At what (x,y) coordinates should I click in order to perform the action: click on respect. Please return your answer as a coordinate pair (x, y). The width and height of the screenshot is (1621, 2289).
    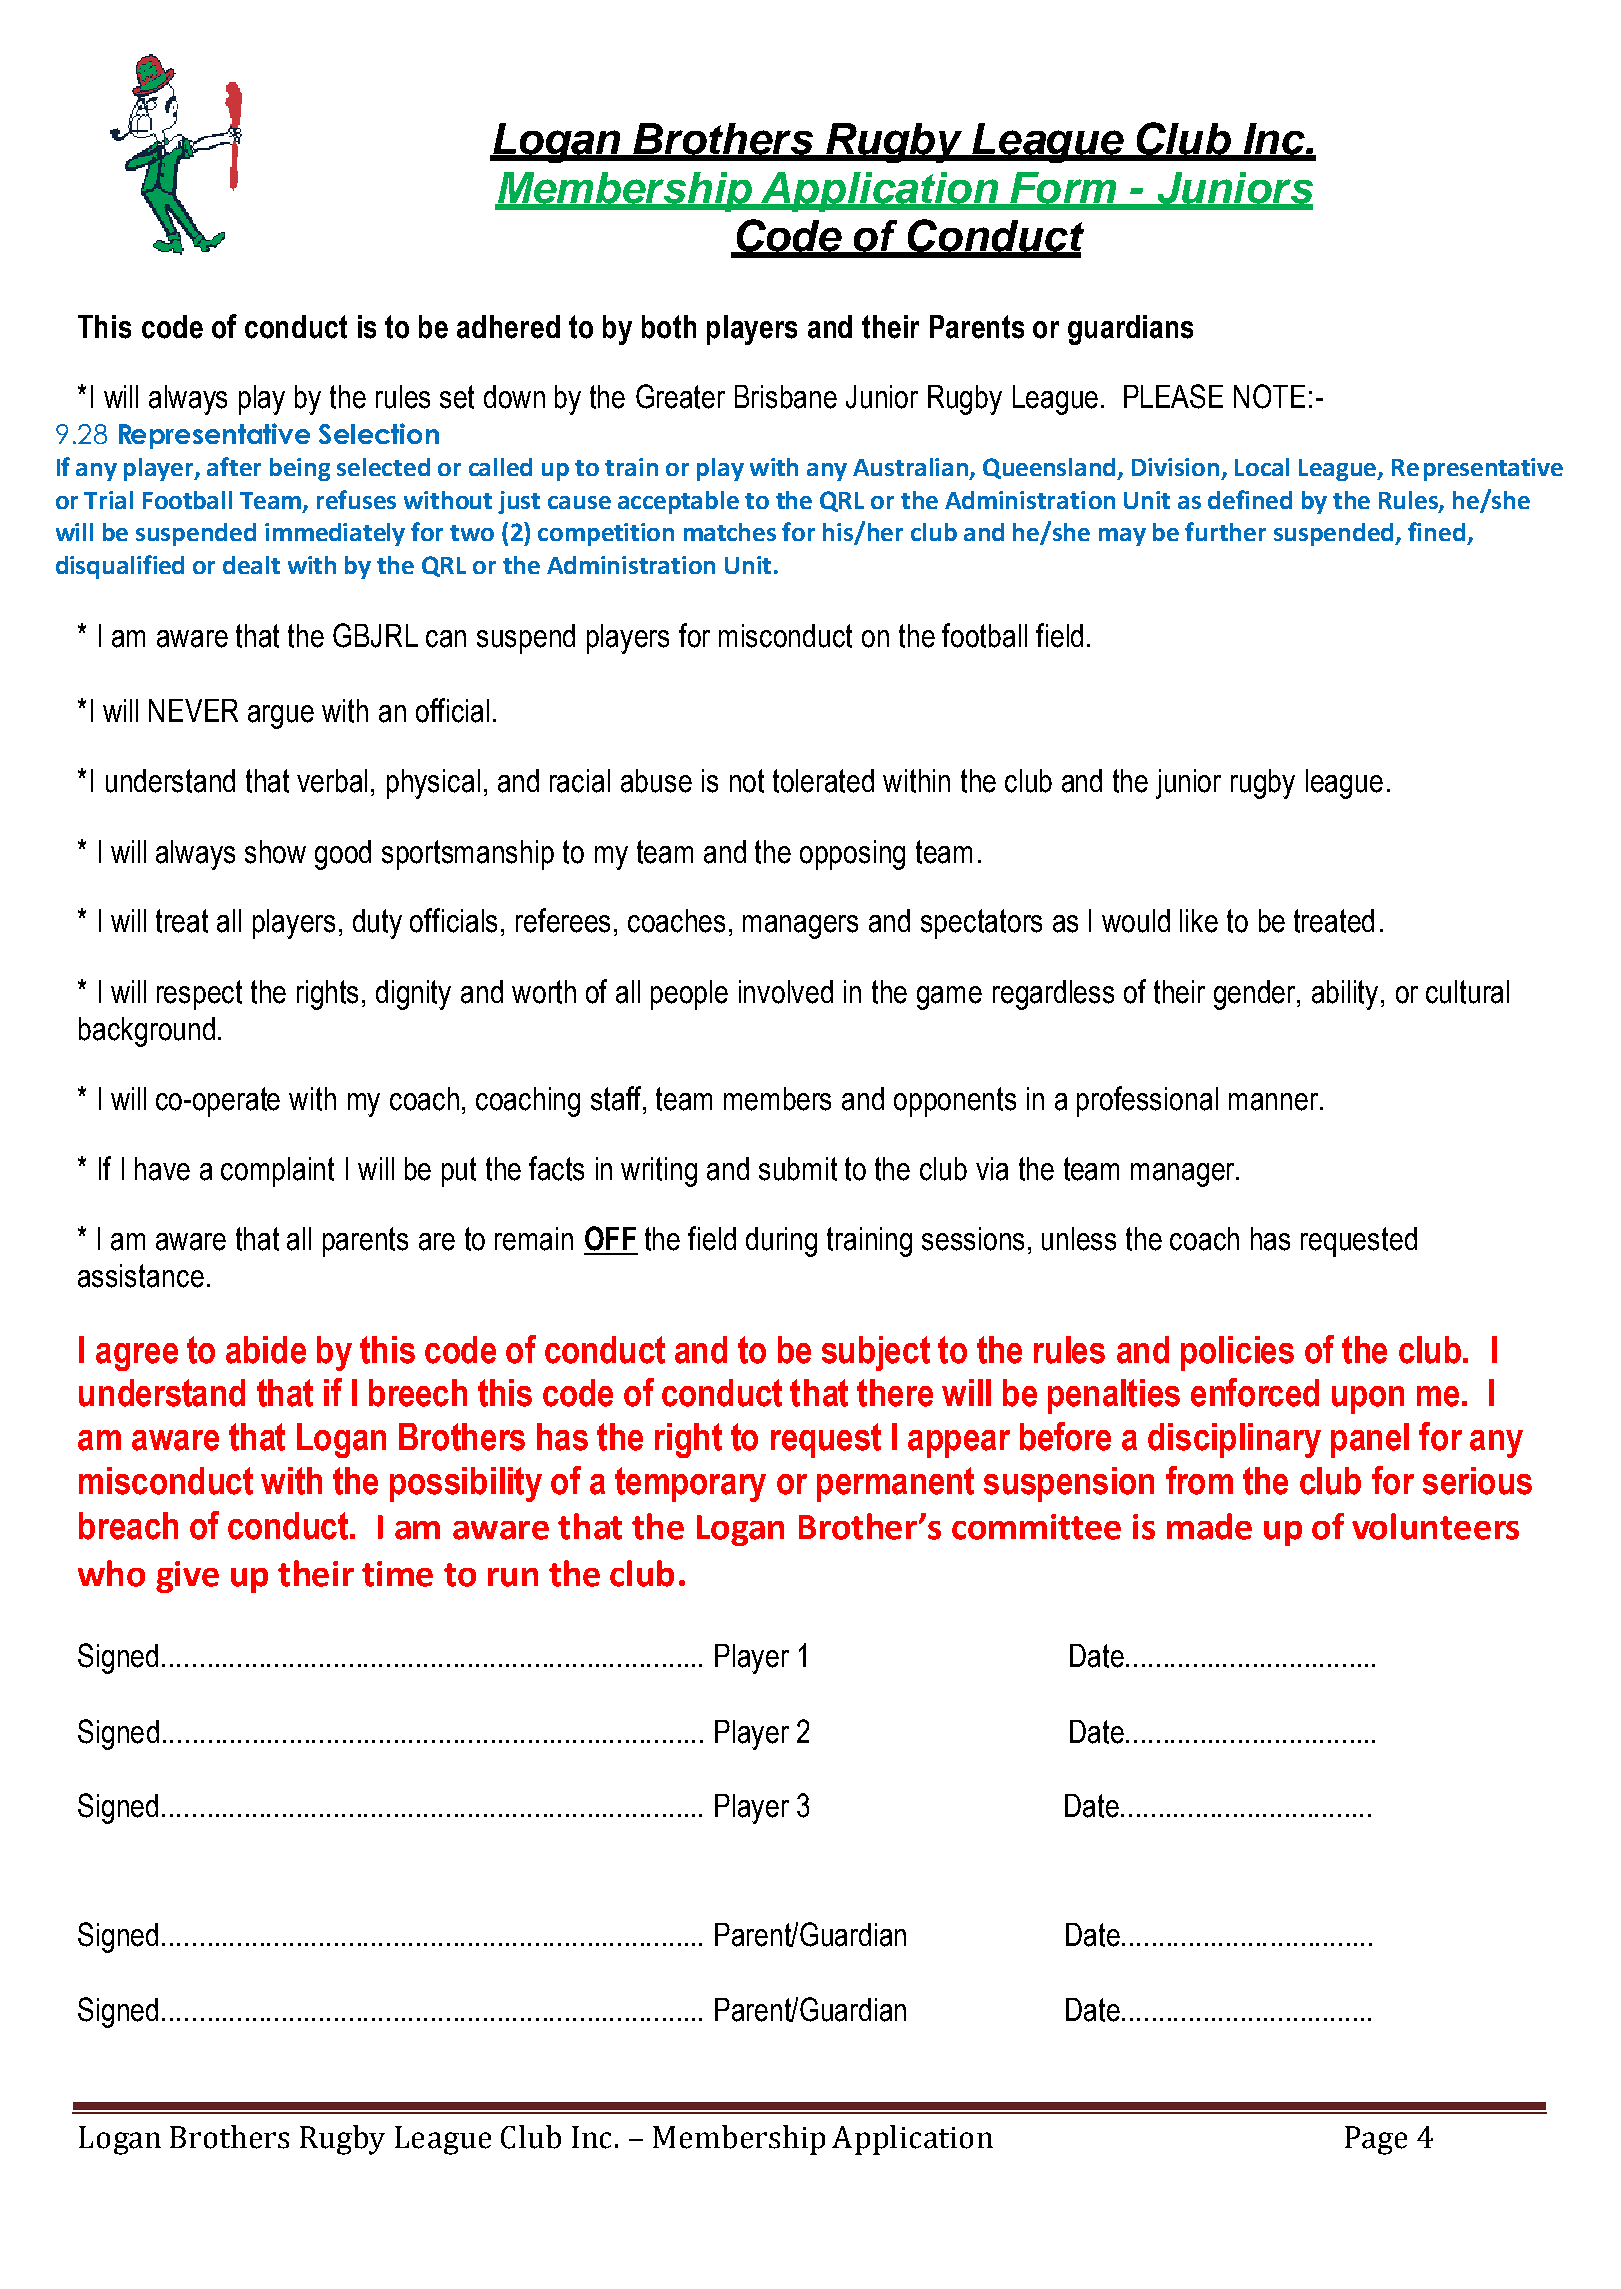
    Looking at the image, I should click on (199, 995).
